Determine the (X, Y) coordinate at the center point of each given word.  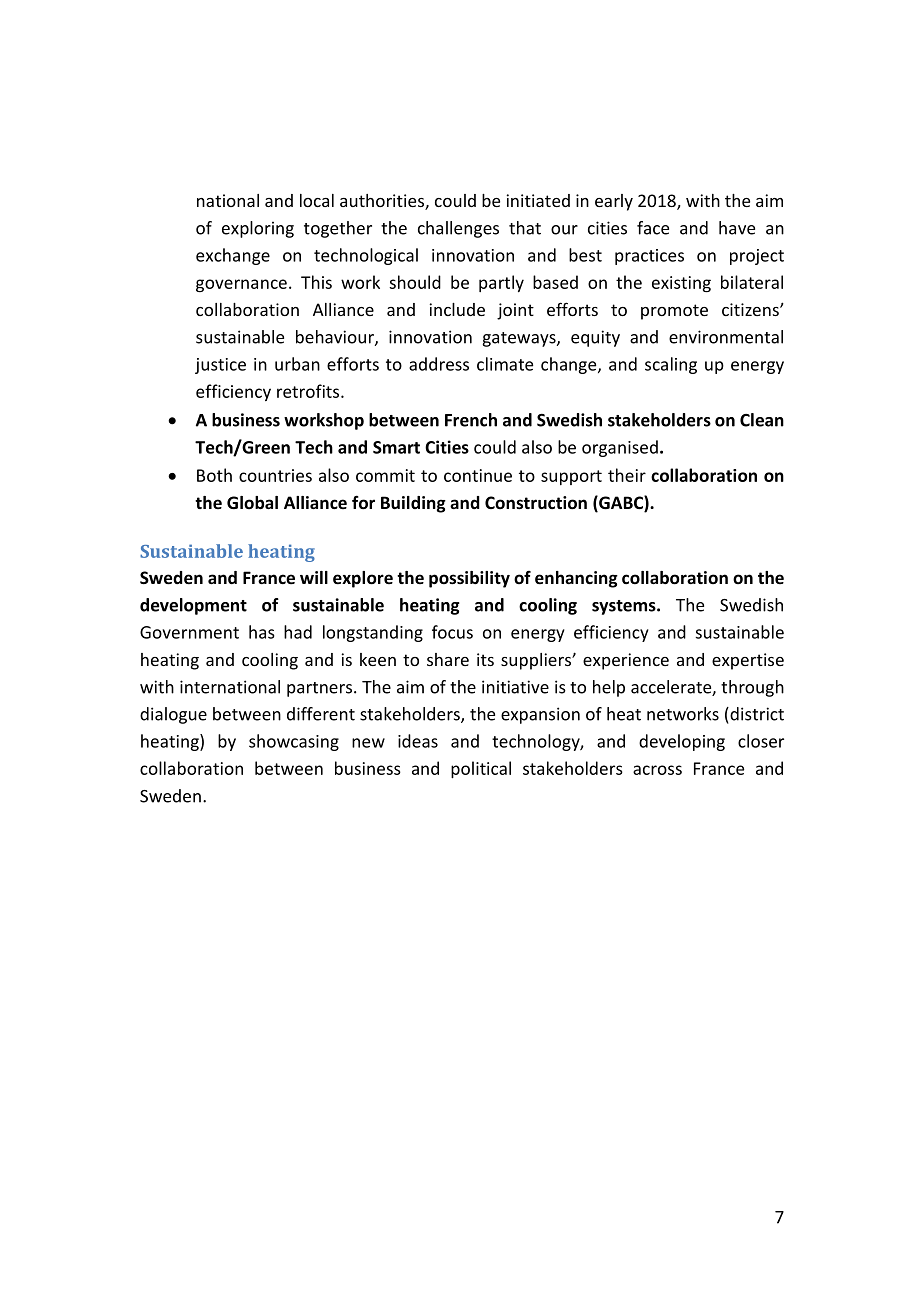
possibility (469, 579)
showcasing (294, 742)
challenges (458, 229)
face (653, 228)
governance (241, 285)
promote (674, 312)
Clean (762, 420)
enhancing (576, 579)
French (471, 420)
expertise (748, 661)
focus (452, 632)
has (262, 632)
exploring (258, 229)
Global (252, 503)
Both (214, 475)
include (457, 309)
